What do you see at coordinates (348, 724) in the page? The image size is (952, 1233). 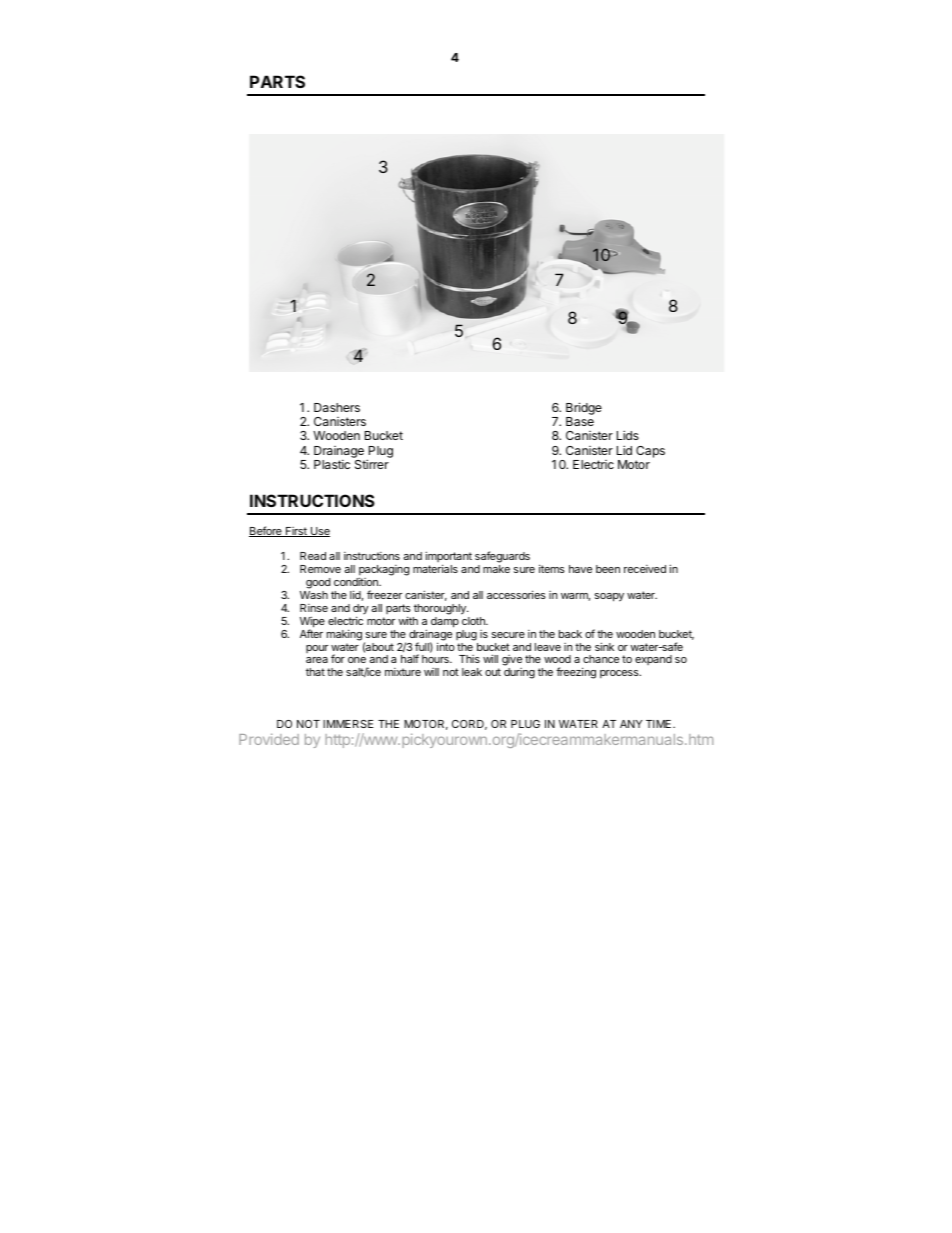 I see `IMMERSE` at bounding box center [348, 724].
